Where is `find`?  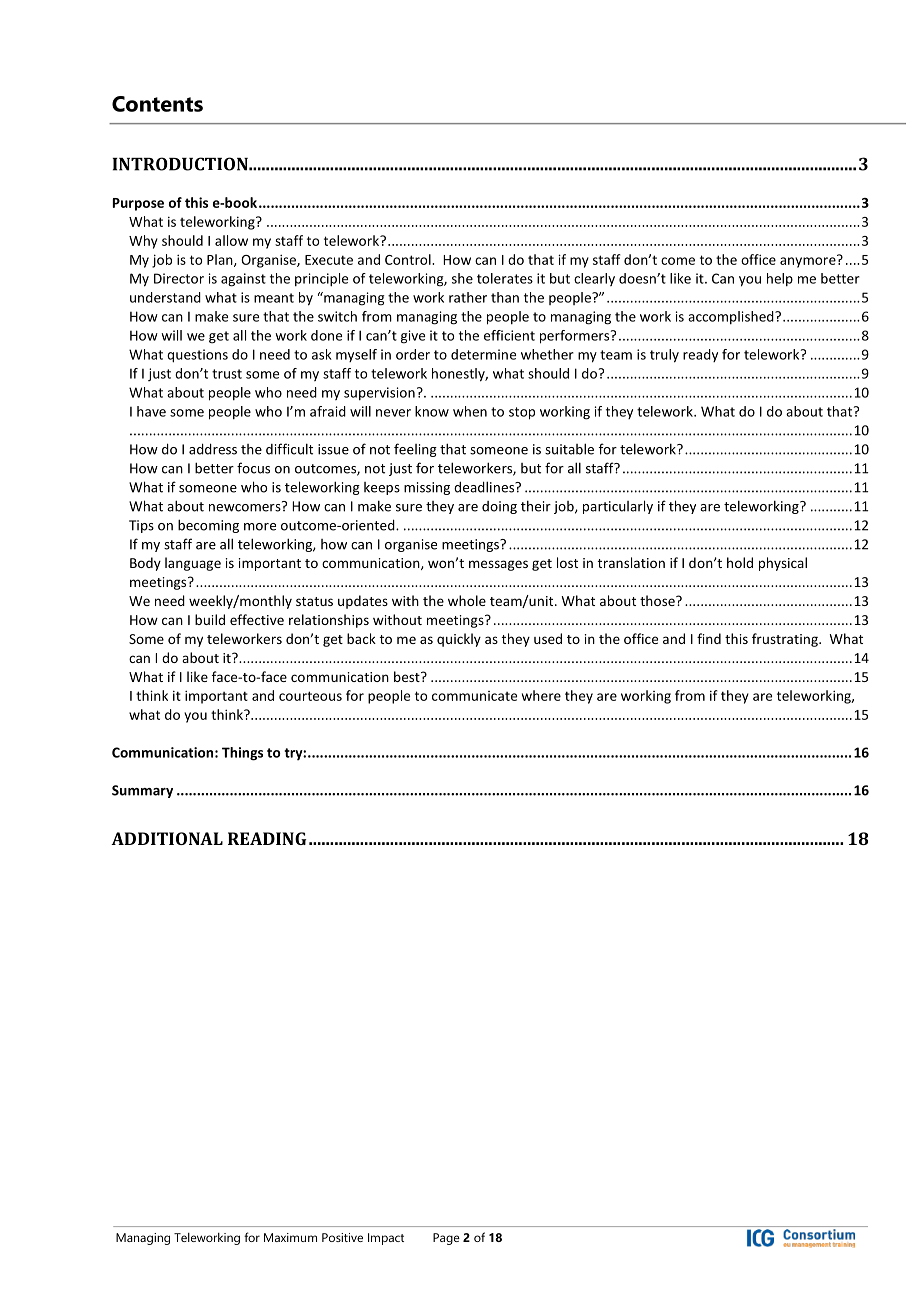
find is located at coordinates (709, 638).
